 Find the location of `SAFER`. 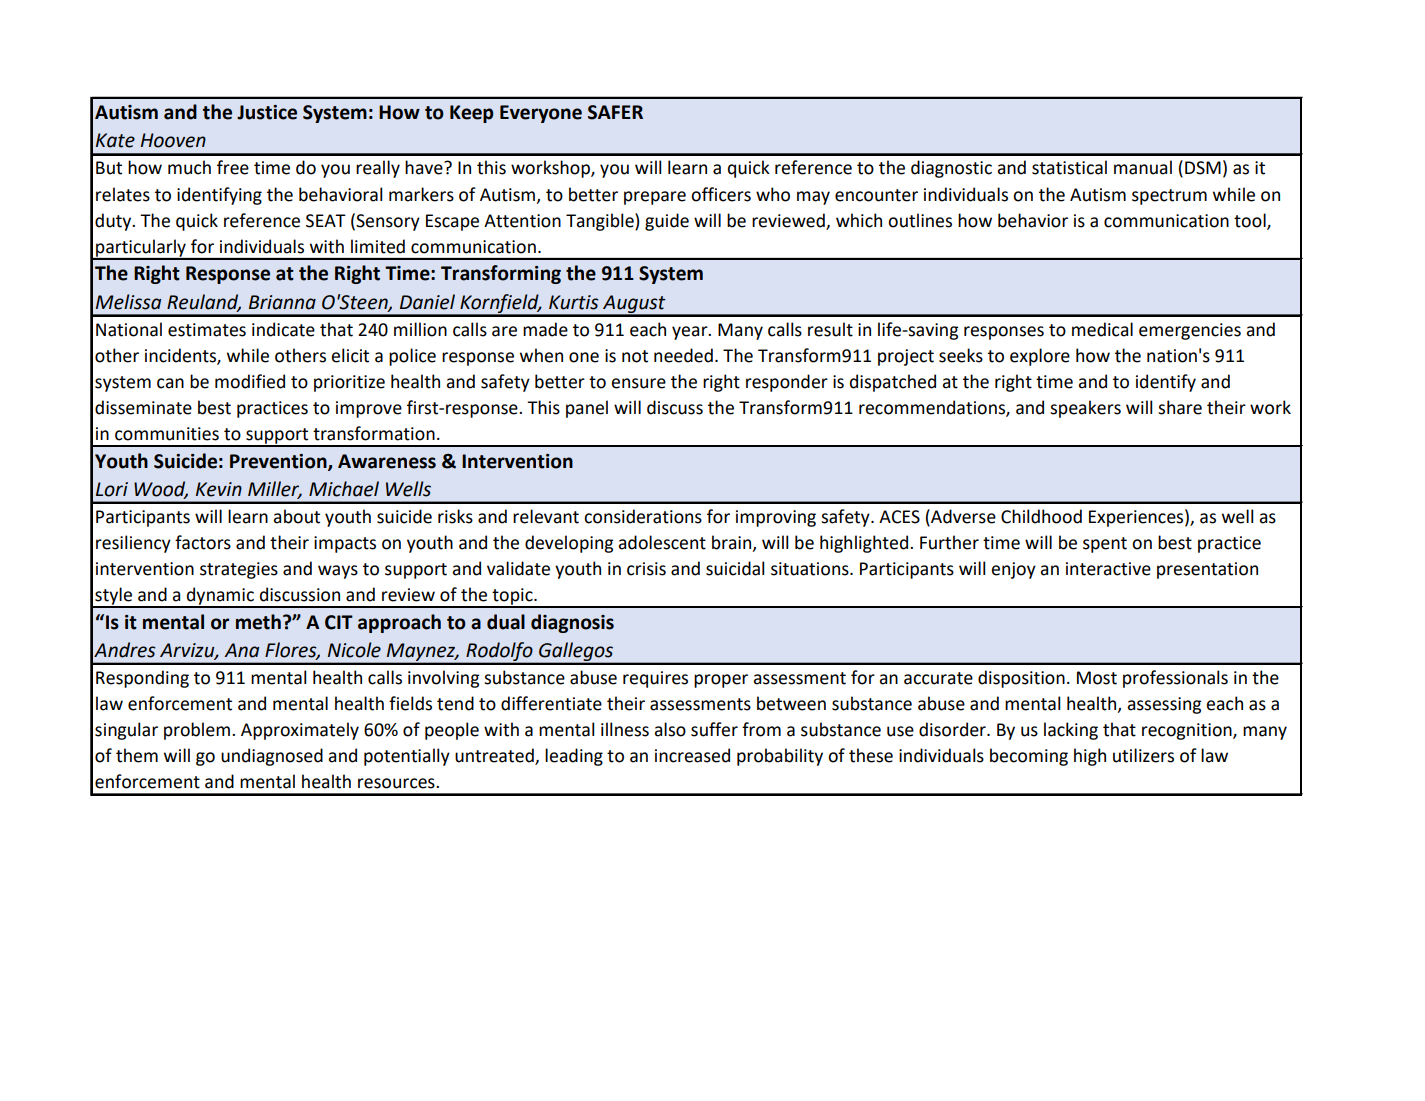

SAFER is located at coordinates (615, 112).
